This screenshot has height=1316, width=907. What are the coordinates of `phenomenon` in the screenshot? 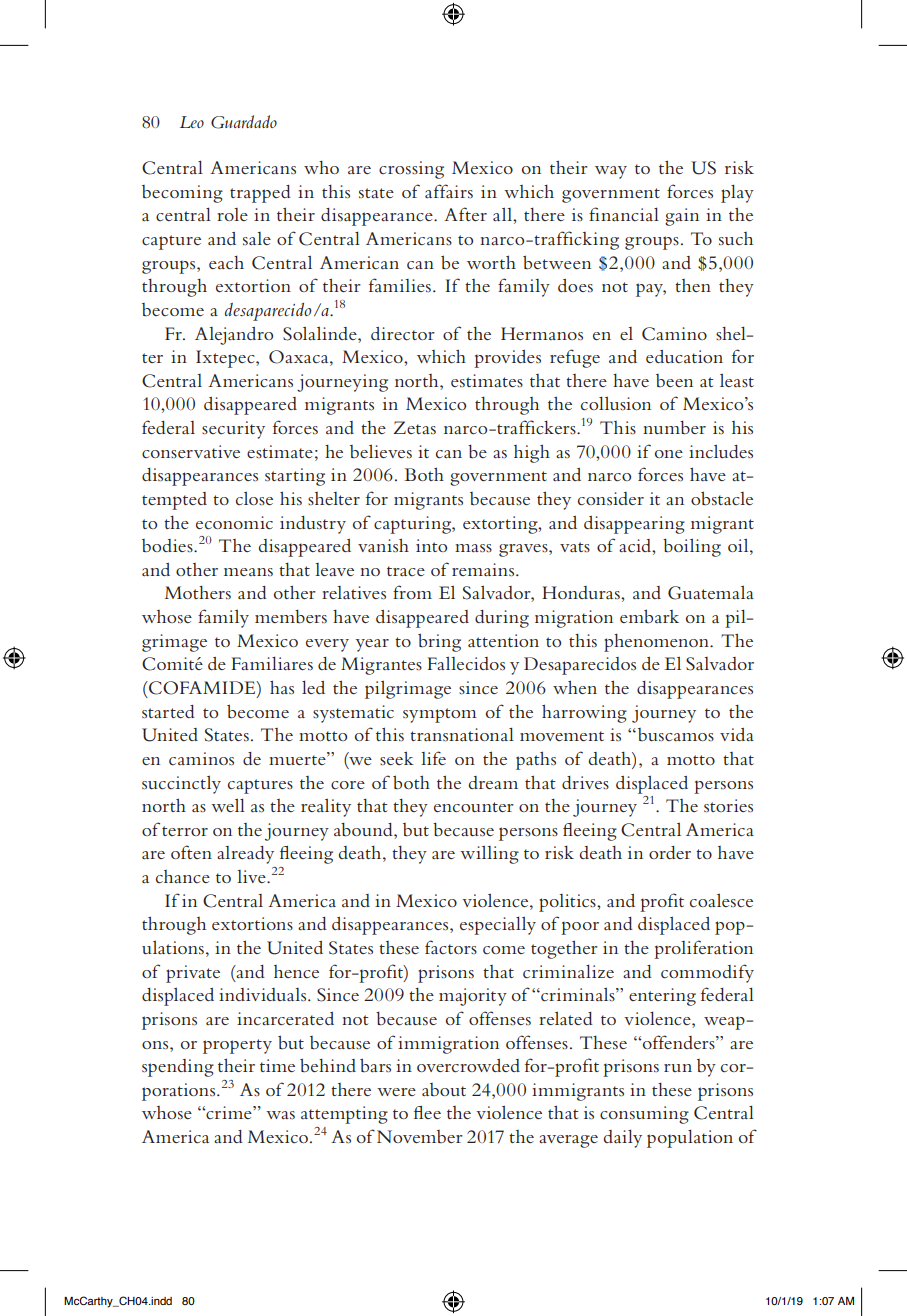 It's located at (657, 643).
